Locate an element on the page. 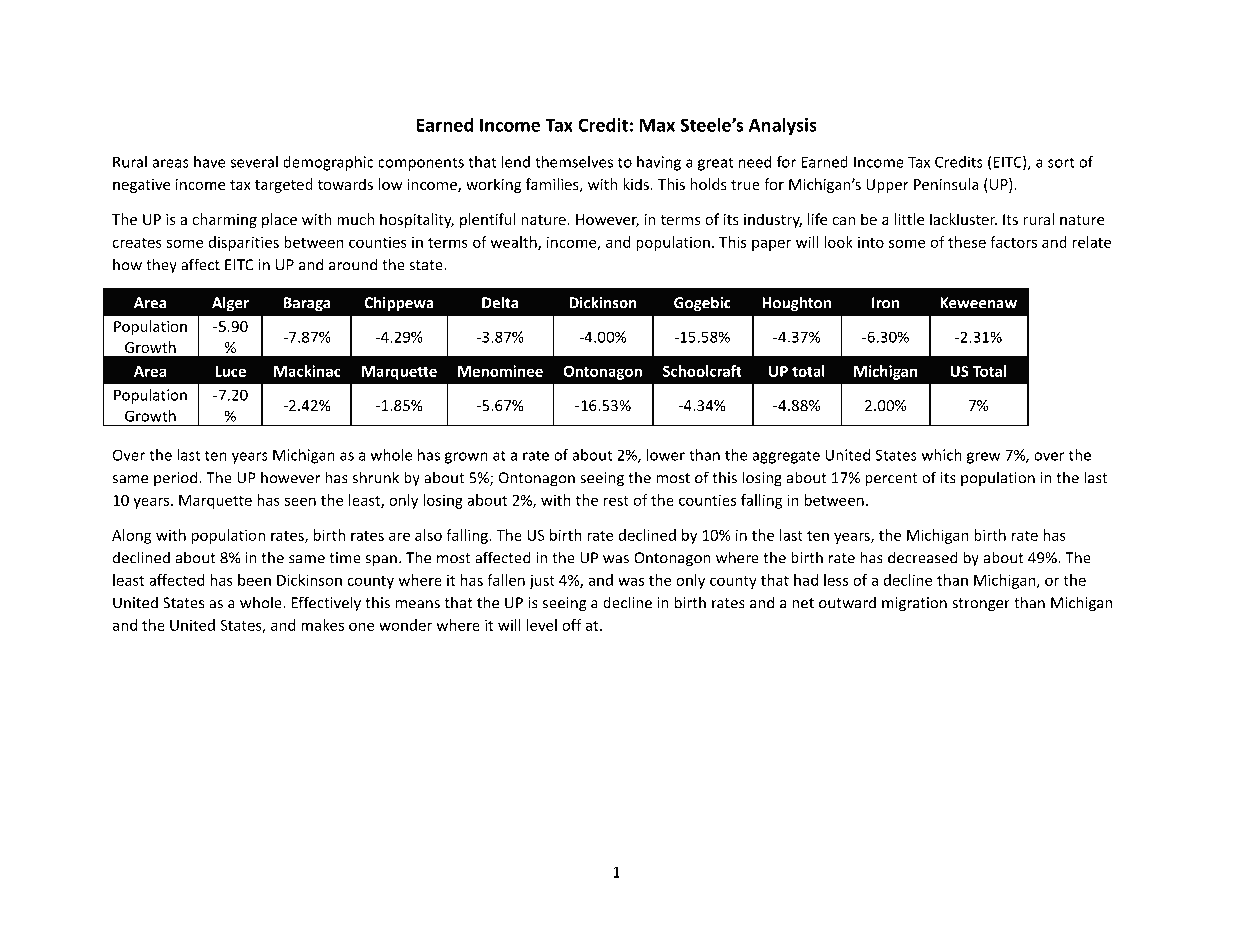 This page has height=952, width=1233. Delta is located at coordinates (500, 302).
